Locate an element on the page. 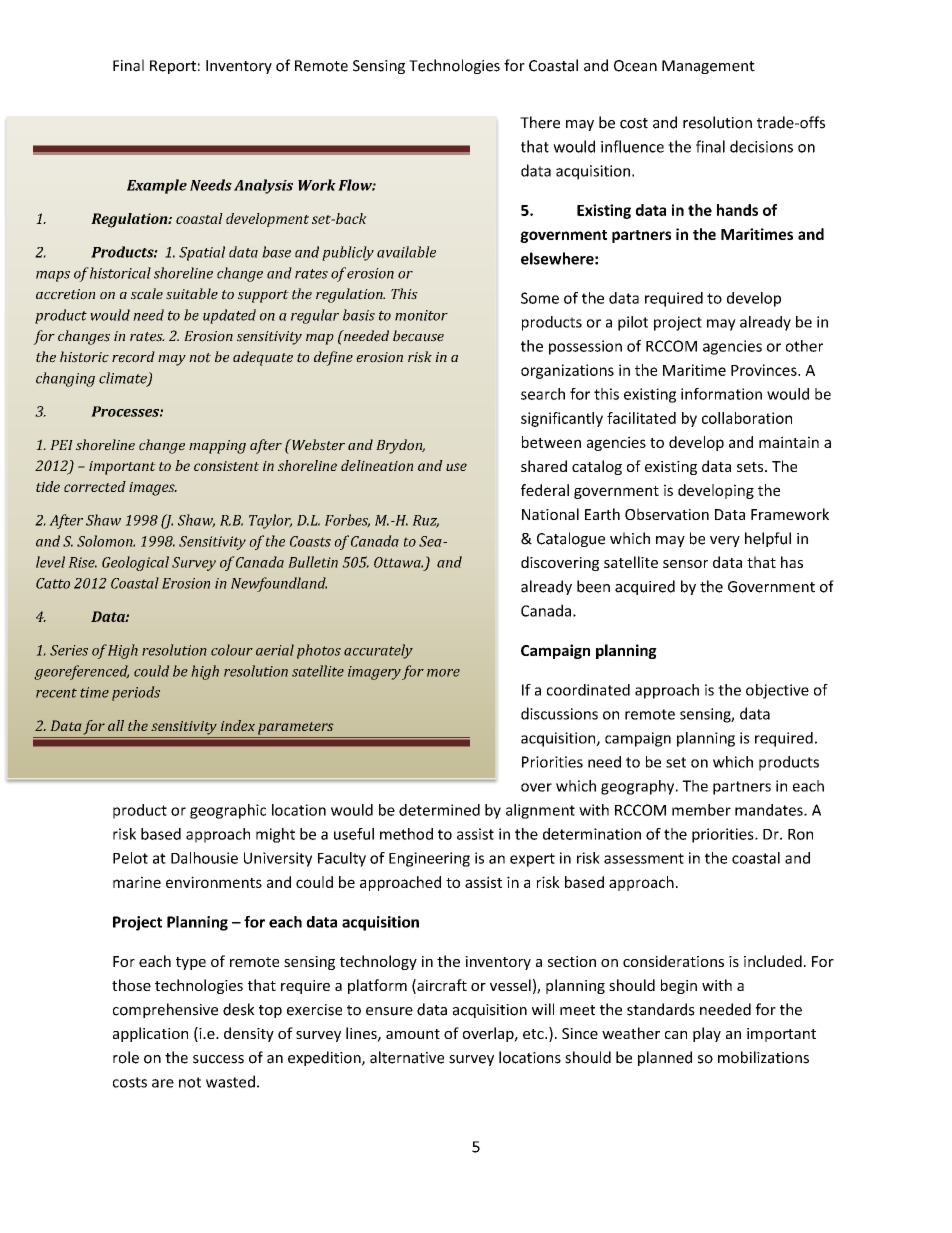  Report is located at coordinates (173, 67).
